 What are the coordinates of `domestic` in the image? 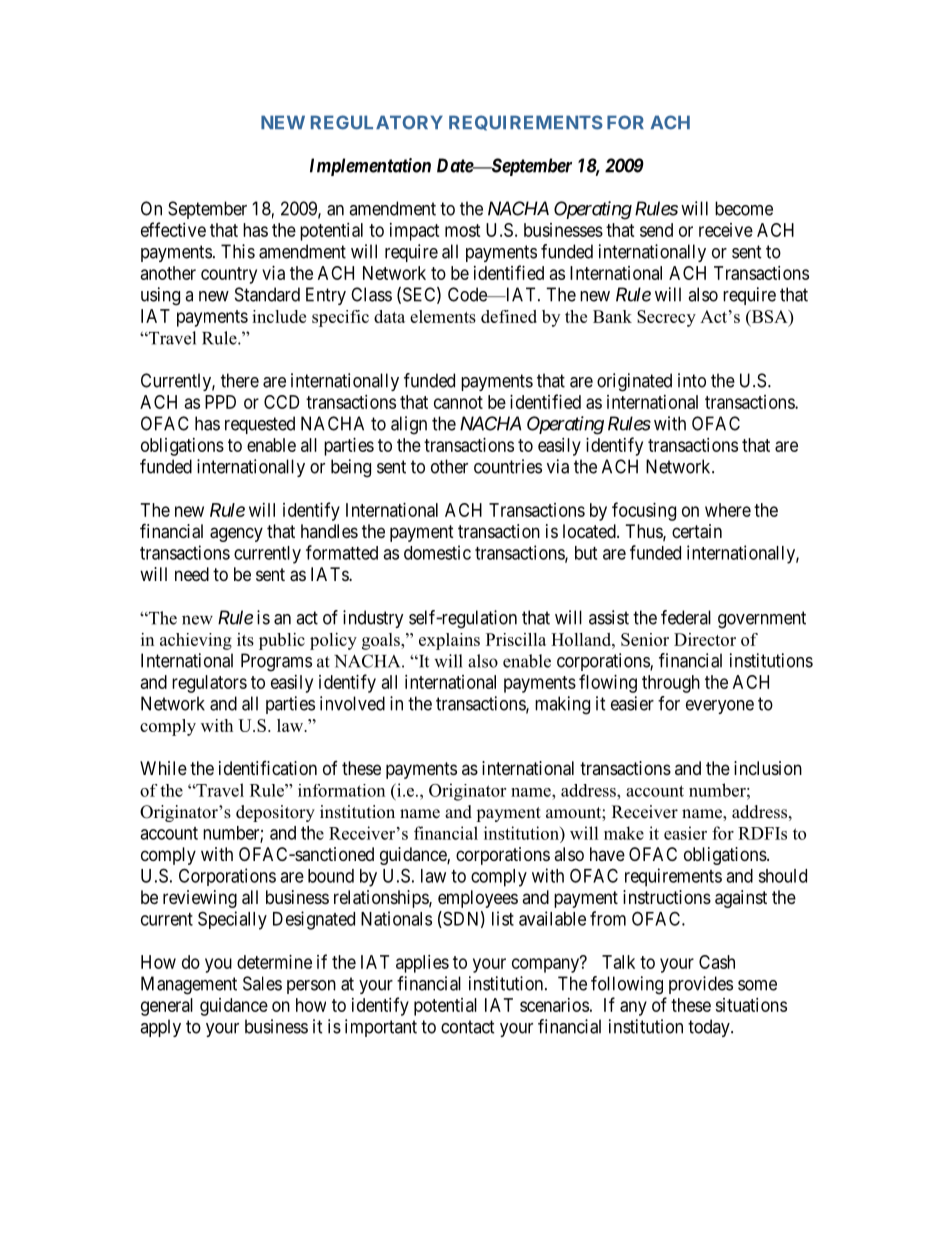 It's located at (437, 552).
